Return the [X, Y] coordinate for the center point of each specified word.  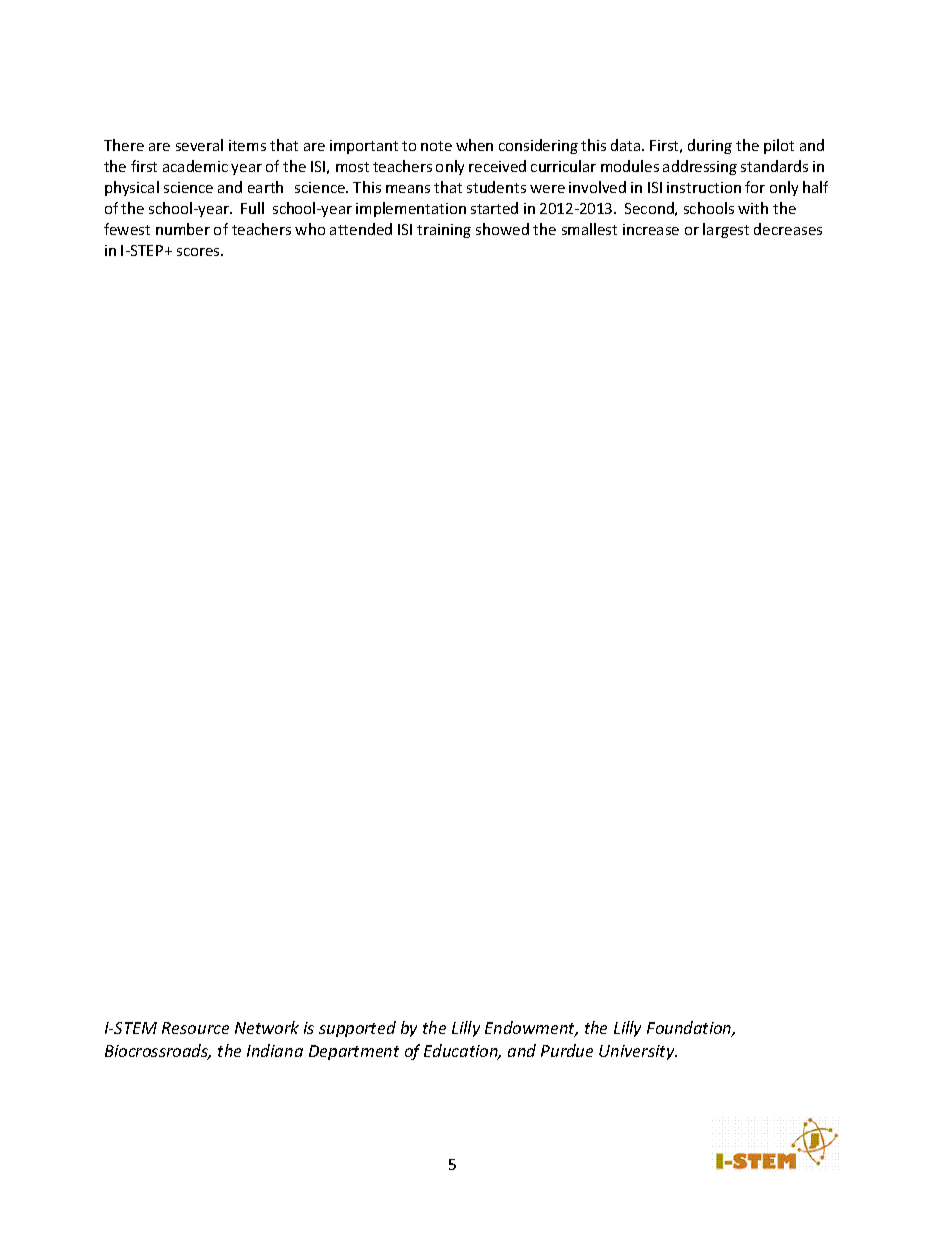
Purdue [567, 1050]
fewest [127, 229]
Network [267, 1027]
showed [502, 229]
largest [726, 230]
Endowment [531, 1029]
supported [357, 1029]
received [497, 166]
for [755, 187]
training [444, 231]
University [638, 1052]
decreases [788, 229]
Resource [195, 1028]
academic [195, 166]
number [183, 229]
